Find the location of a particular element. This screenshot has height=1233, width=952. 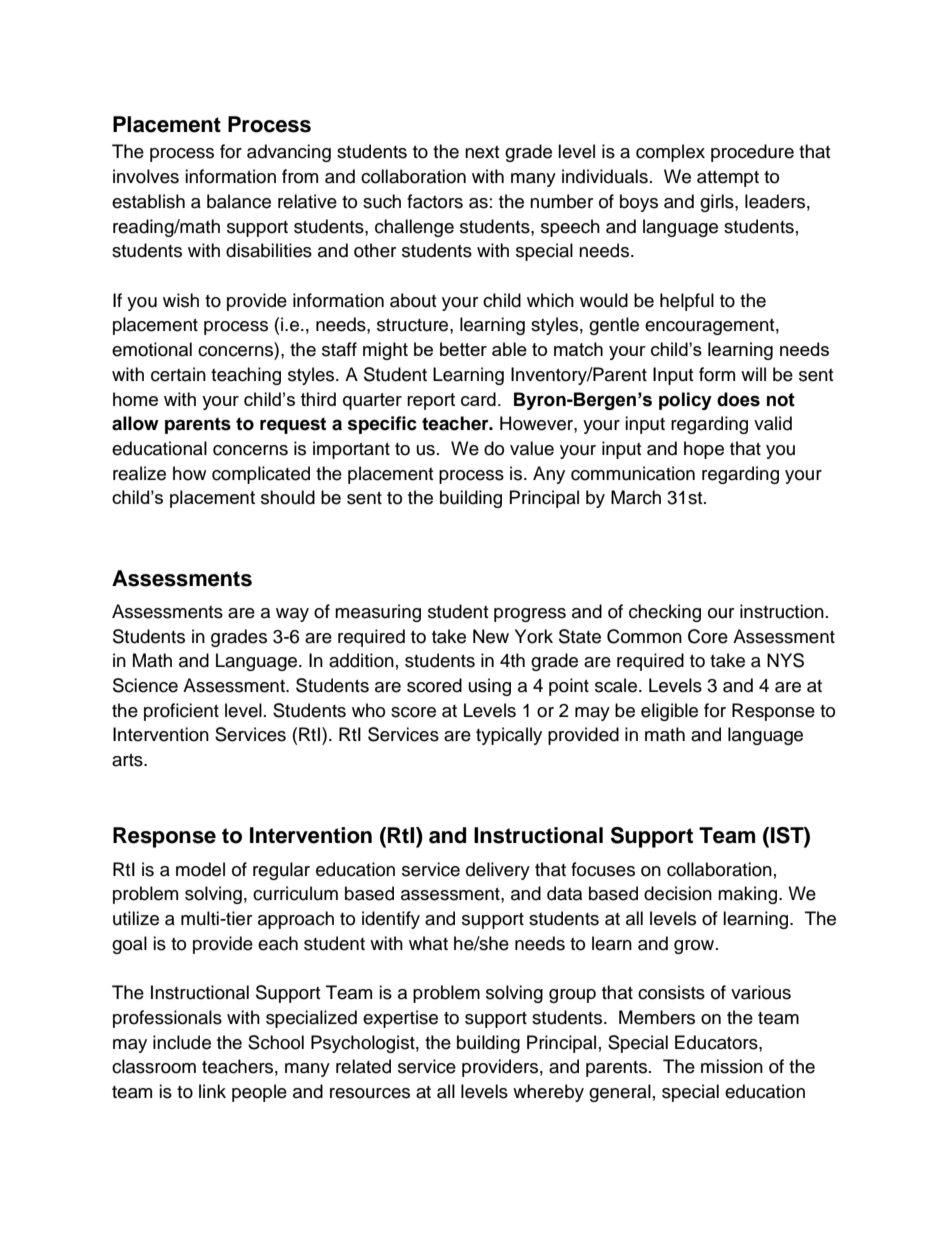

expertise is located at coordinates (400, 1019).
